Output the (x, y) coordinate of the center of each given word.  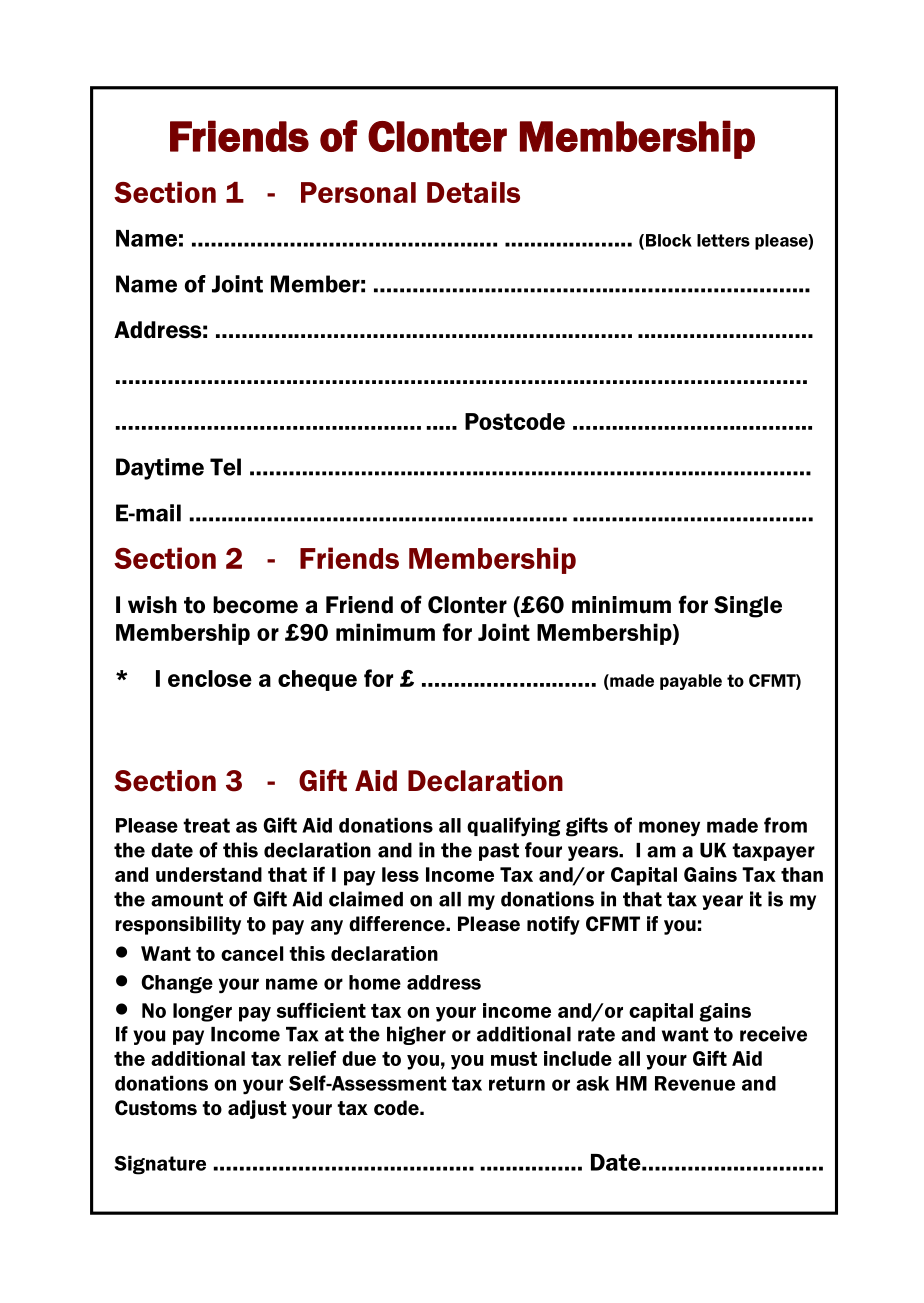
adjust (257, 1109)
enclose (210, 678)
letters (723, 240)
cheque (317, 680)
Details (473, 192)
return (517, 1083)
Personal (358, 192)
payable (691, 682)
